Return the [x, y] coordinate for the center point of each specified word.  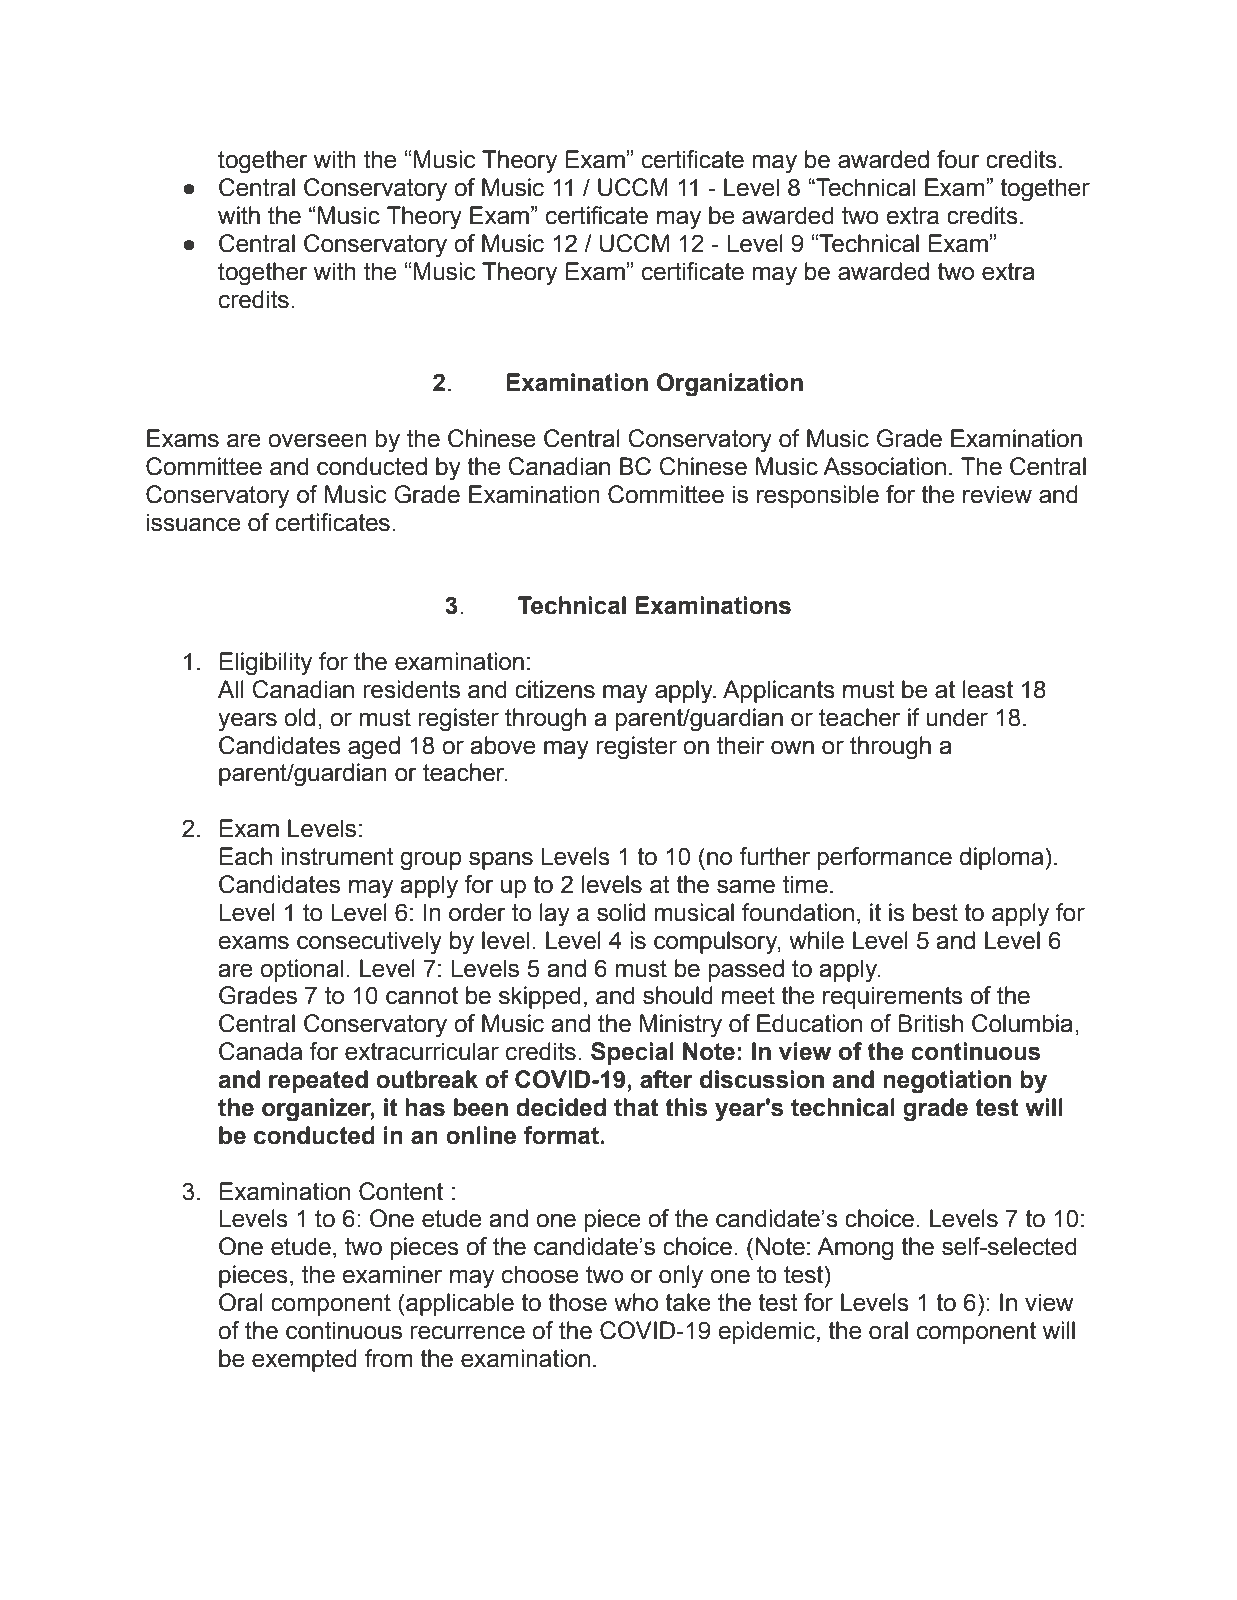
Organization [730, 385]
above [503, 745]
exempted [304, 1360]
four [958, 159]
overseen [317, 440]
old [299, 717]
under [957, 717]
